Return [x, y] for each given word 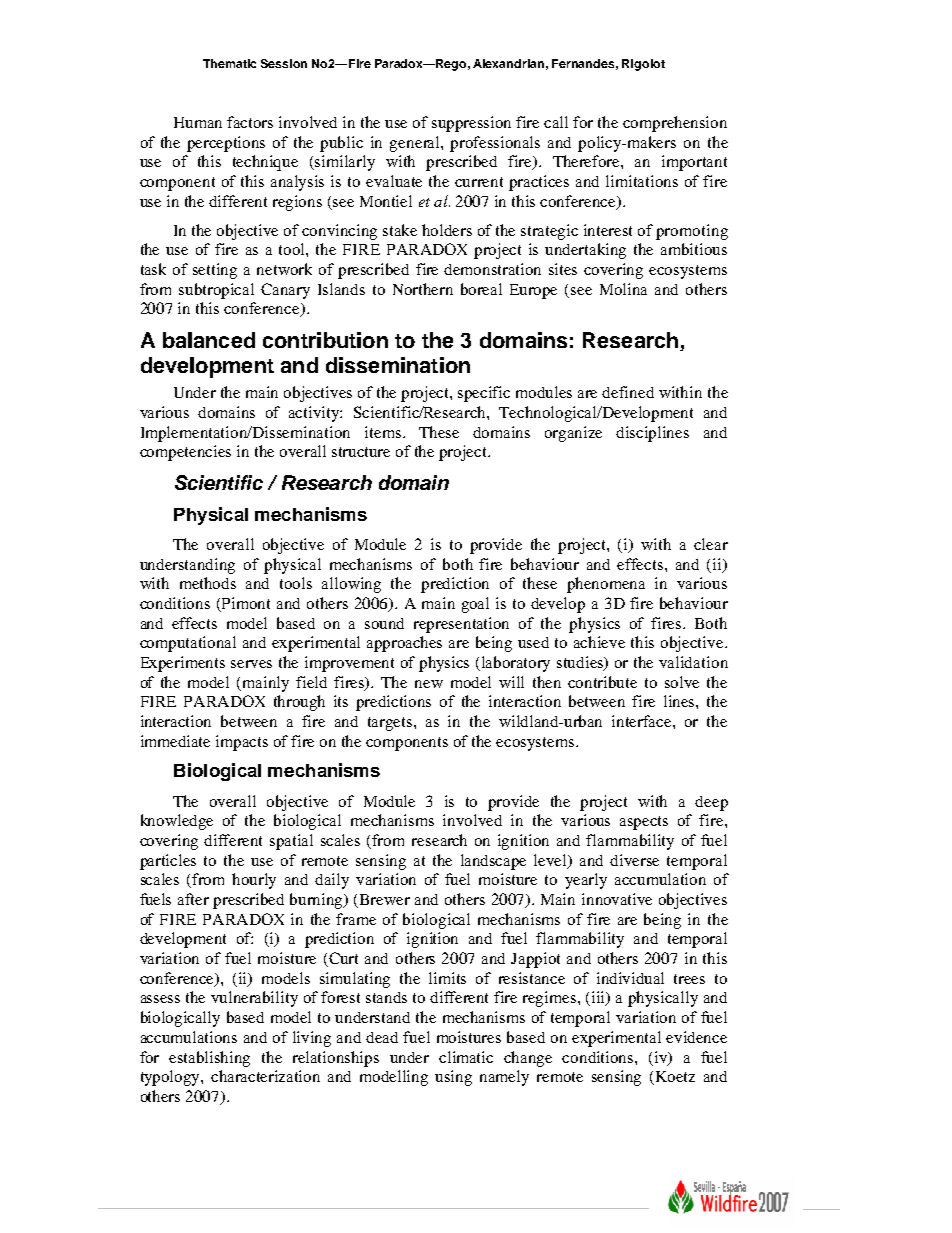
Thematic [229, 63]
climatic [466, 1057]
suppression [471, 124]
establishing [209, 1059]
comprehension [675, 124]
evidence [696, 1037]
